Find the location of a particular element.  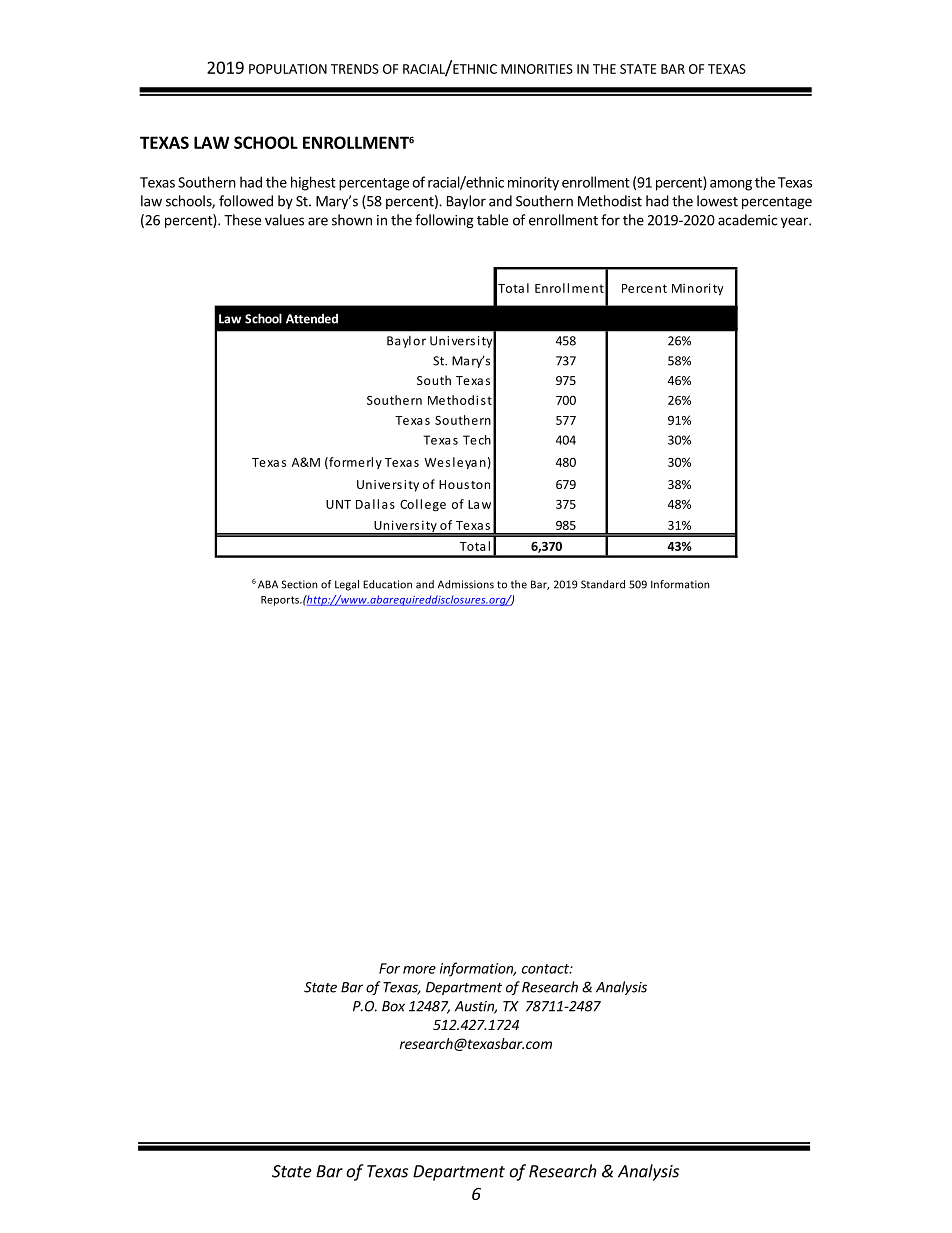

Attended is located at coordinates (312, 319).
